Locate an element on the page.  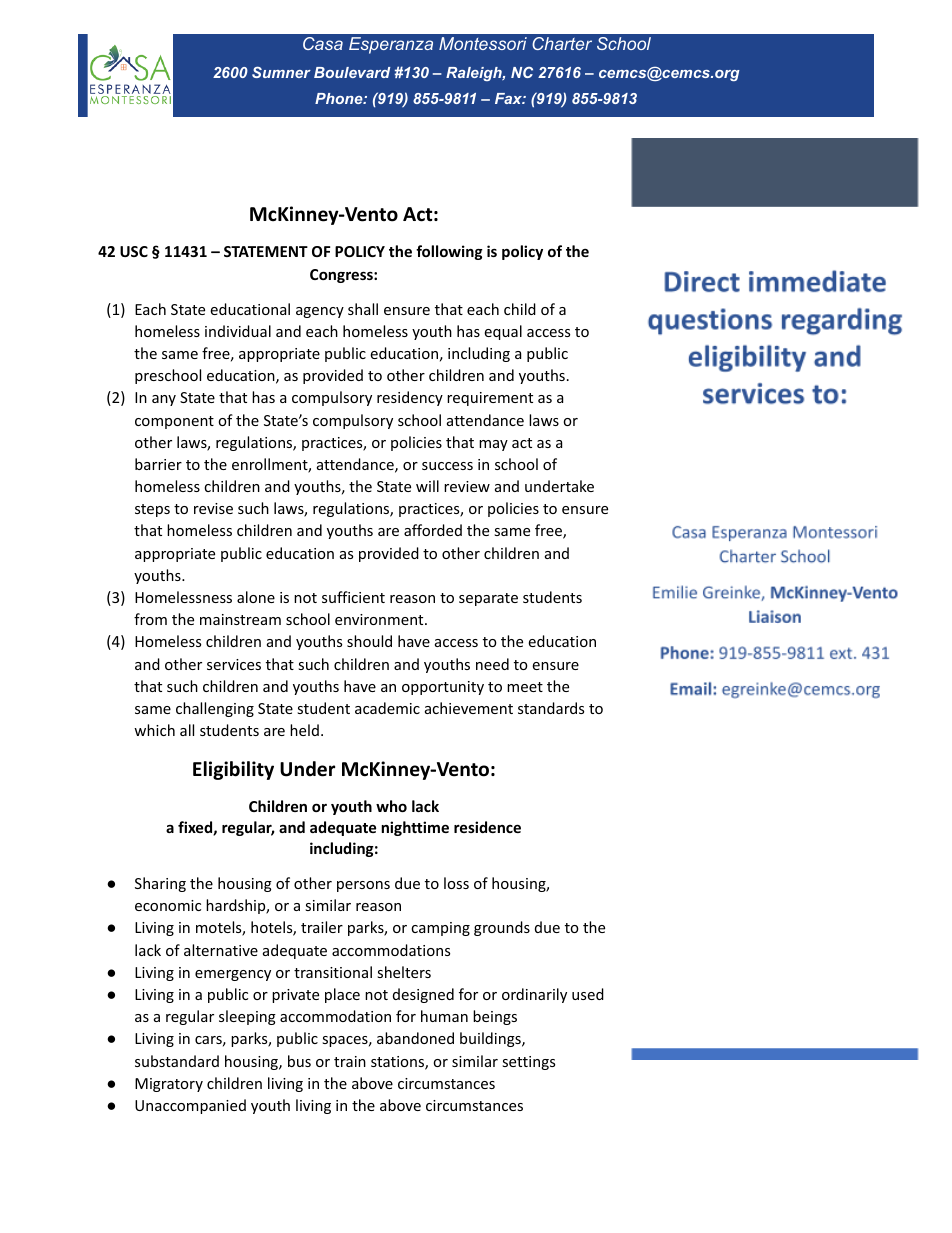
Charter is located at coordinates (562, 43).
